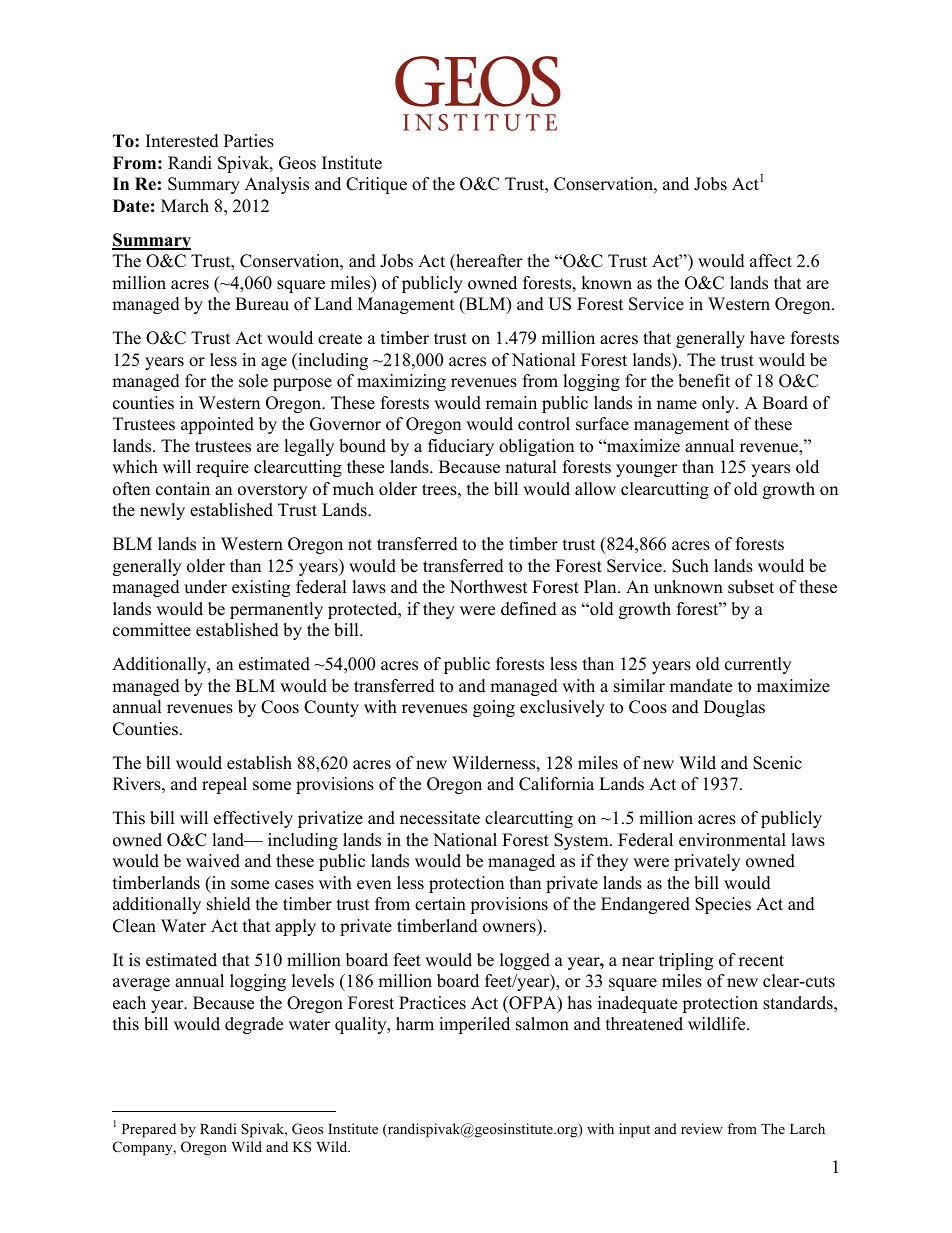 The height and width of the page is (1233, 952). What do you see at coordinates (182, 141) in the page?
I see `Interested` at bounding box center [182, 141].
